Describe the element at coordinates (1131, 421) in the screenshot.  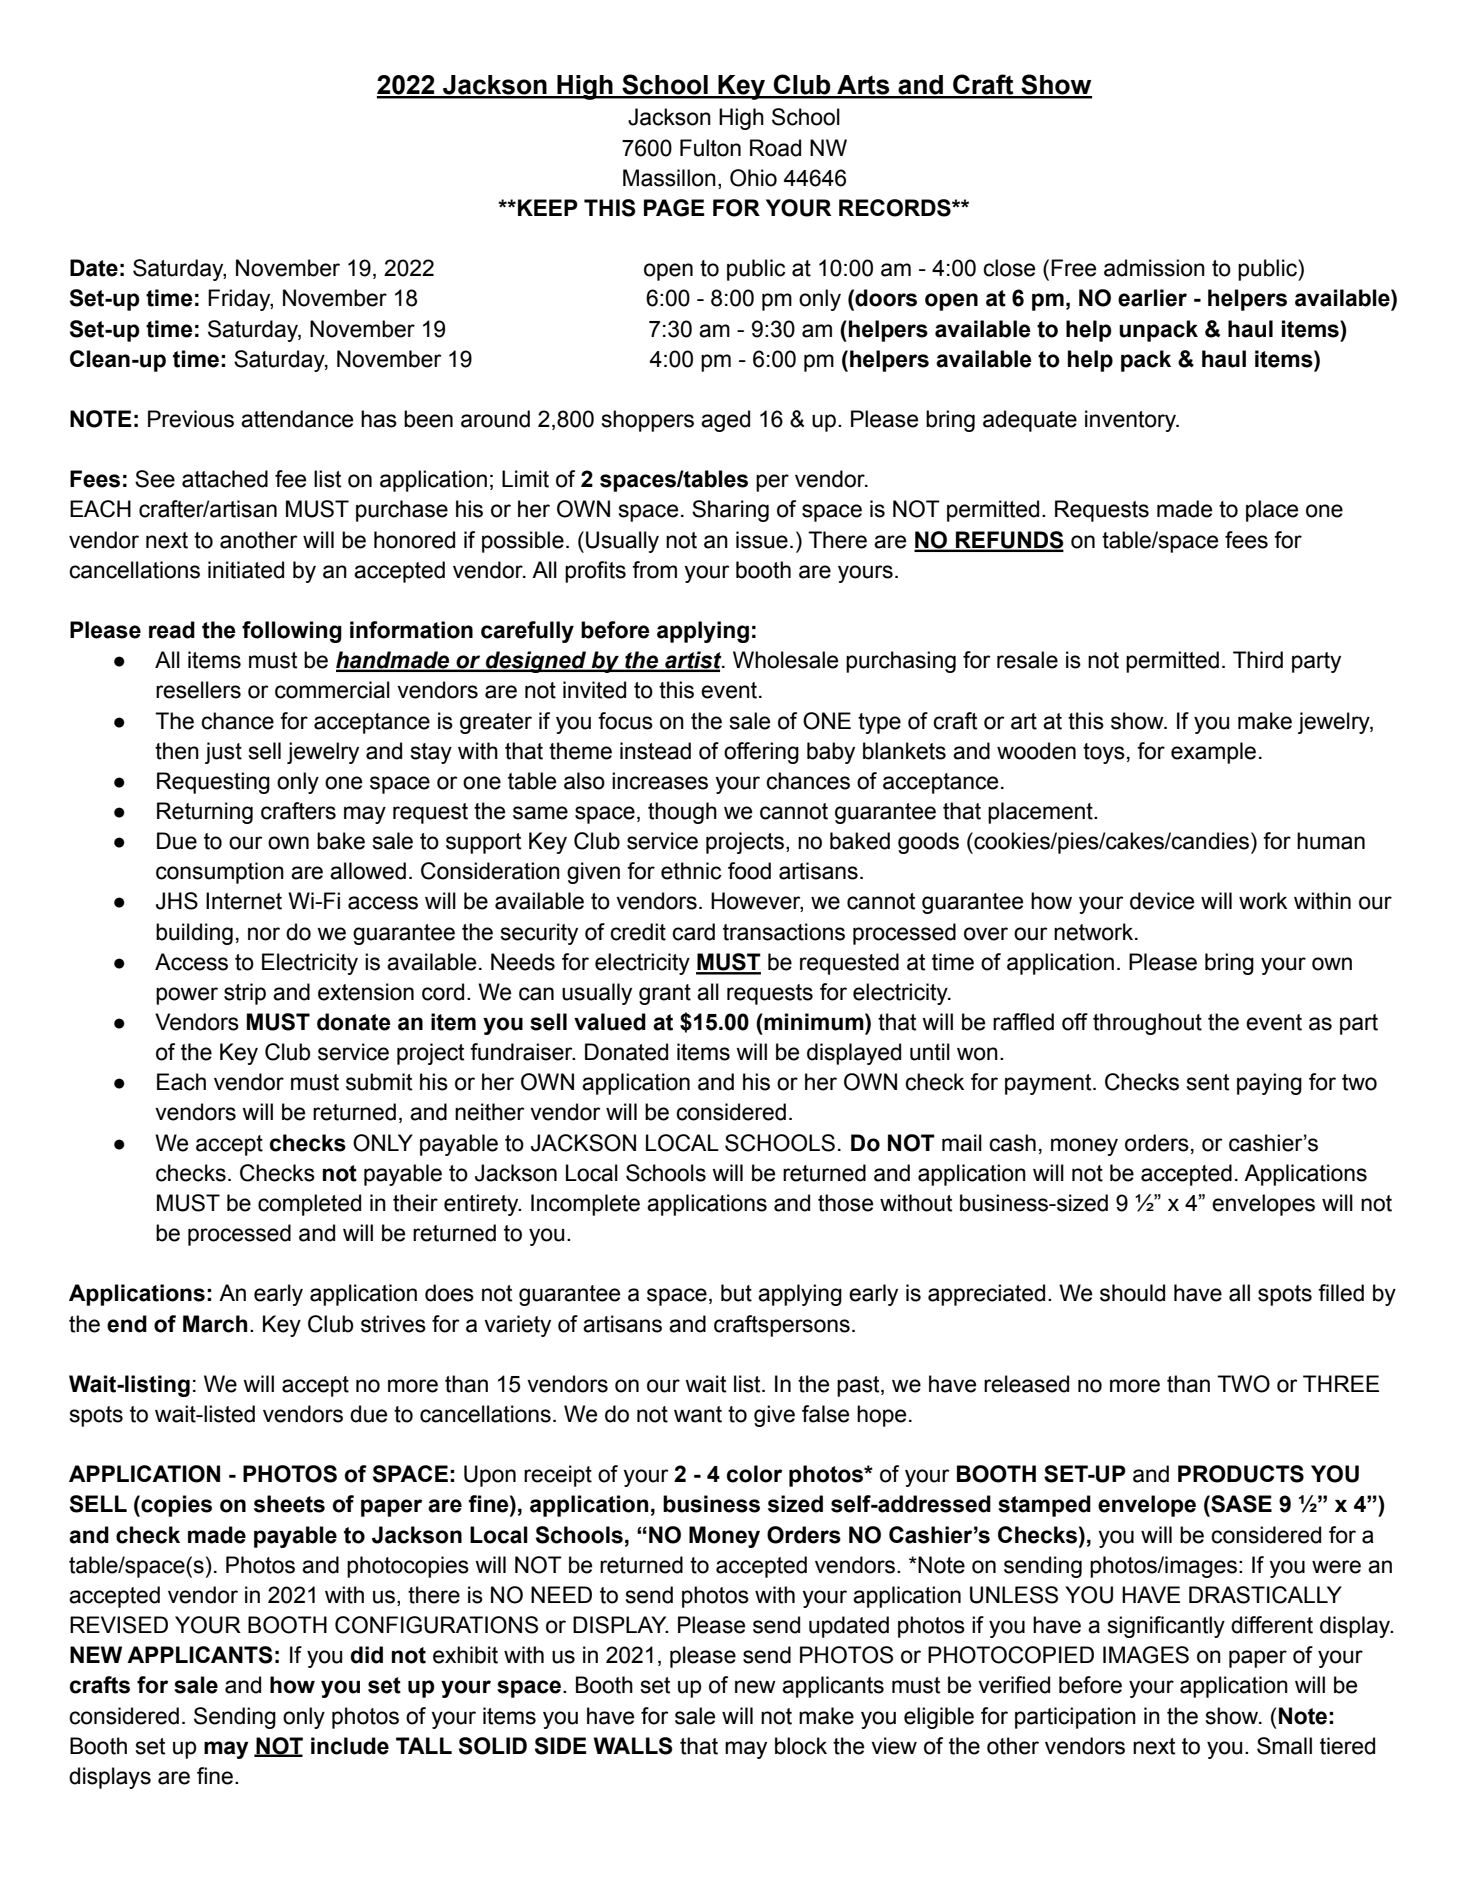
I see `inventory` at that location.
